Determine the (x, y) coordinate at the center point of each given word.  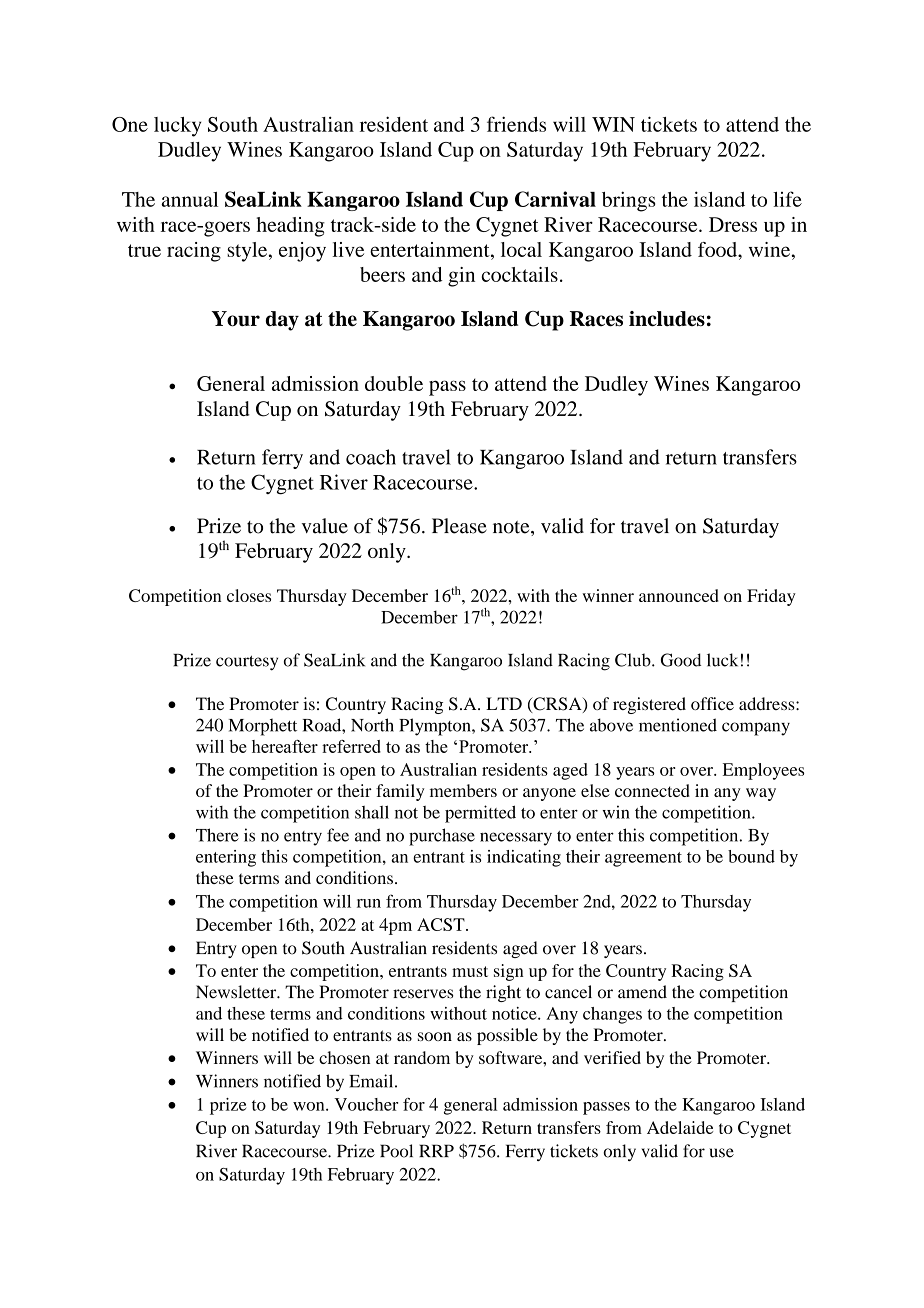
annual (189, 199)
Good (681, 660)
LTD (504, 703)
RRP (436, 1150)
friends (516, 124)
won (310, 1106)
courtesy (247, 663)
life (787, 199)
